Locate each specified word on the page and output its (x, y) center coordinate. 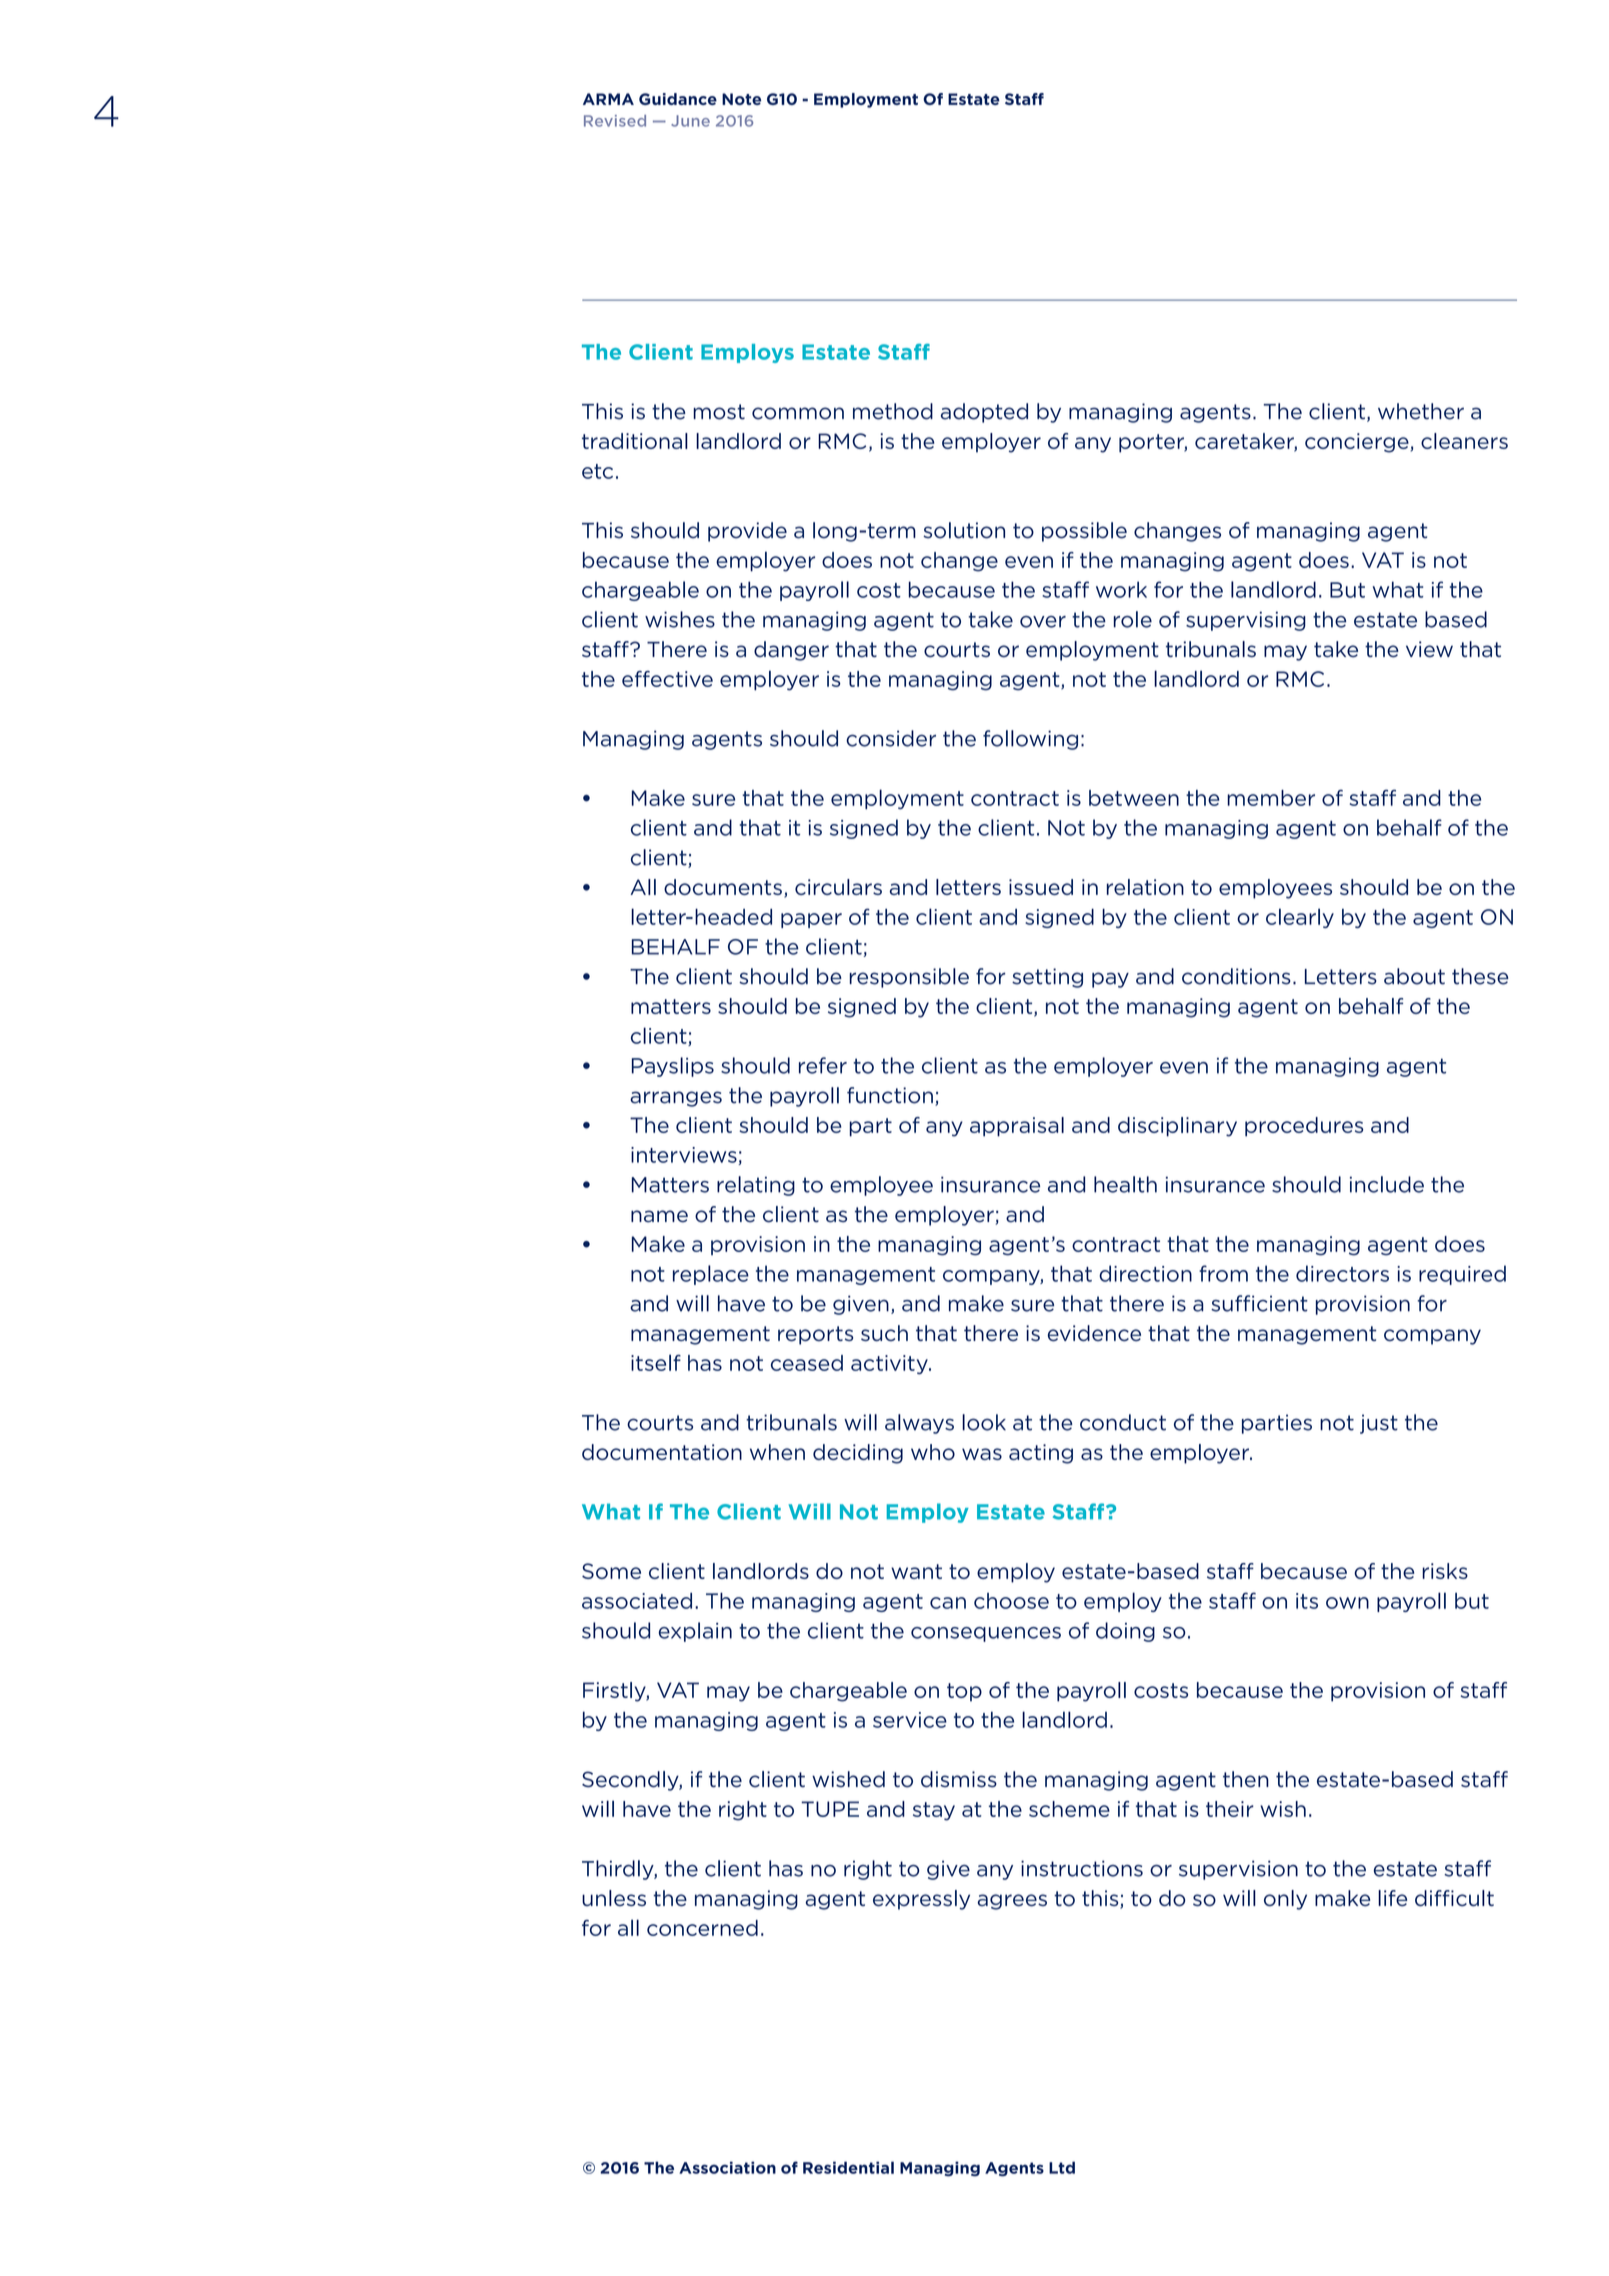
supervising (1246, 621)
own (1347, 1603)
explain (695, 1632)
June (690, 121)
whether (1421, 411)
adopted (984, 413)
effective (667, 679)
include (1387, 1184)
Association (727, 2167)
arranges (676, 1099)
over (1043, 622)
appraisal (1017, 1127)
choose (1011, 1601)
